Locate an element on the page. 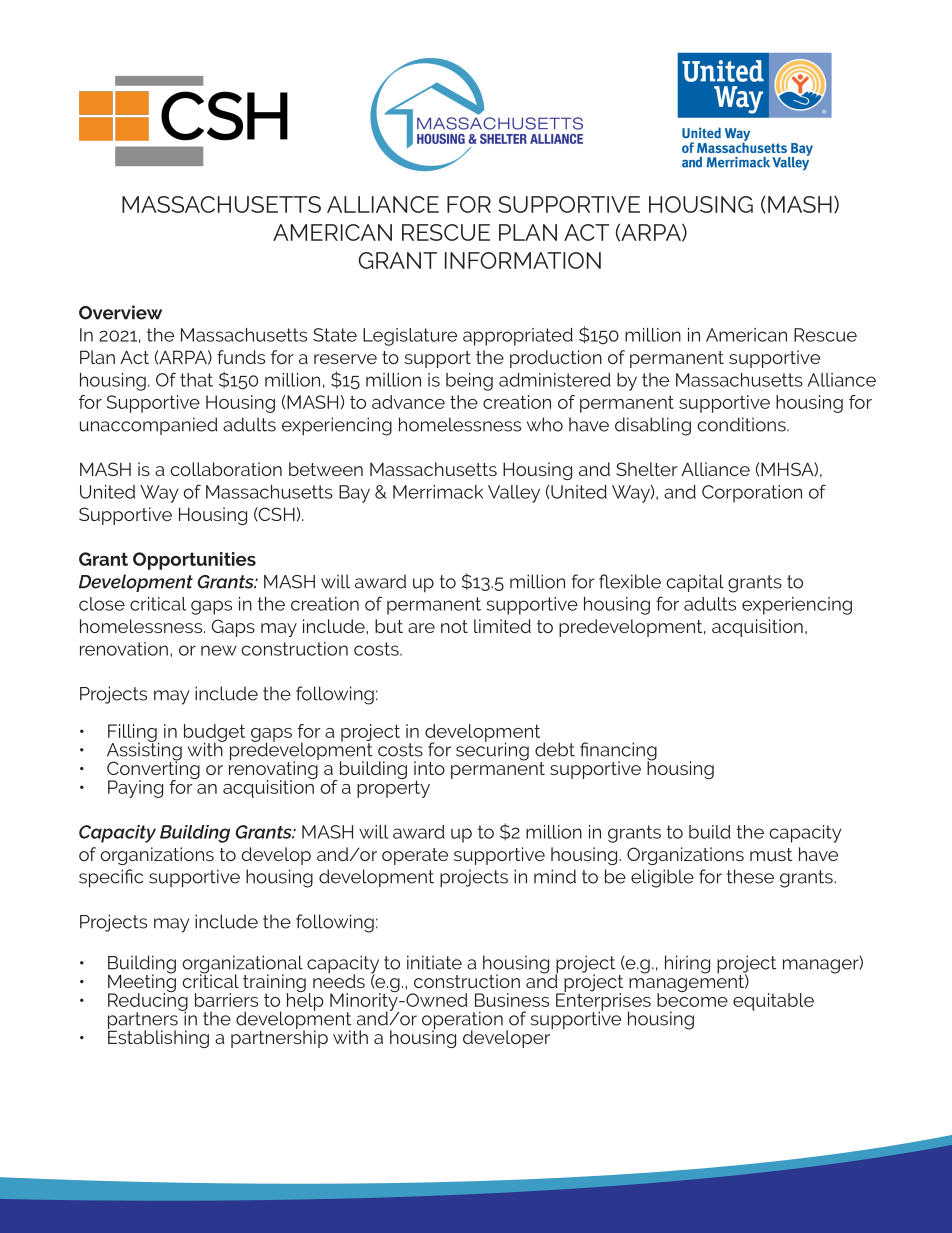 The height and width of the document is (1233, 952). are is located at coordinates (421, 628).
